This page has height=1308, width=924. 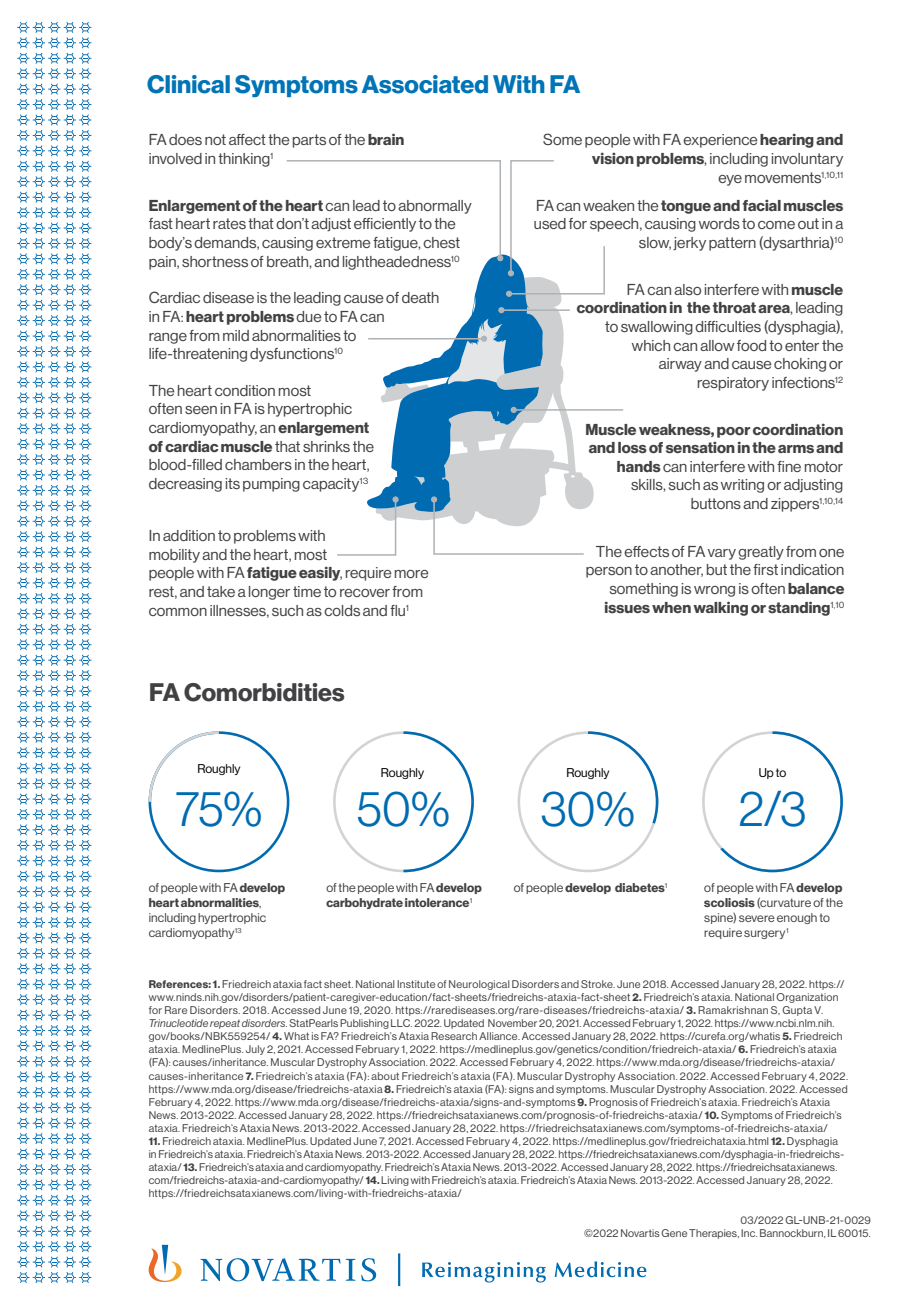 What do you see at coordinates (720, 141) in the page?
I see `experience` at bounding box center [720, 141].
